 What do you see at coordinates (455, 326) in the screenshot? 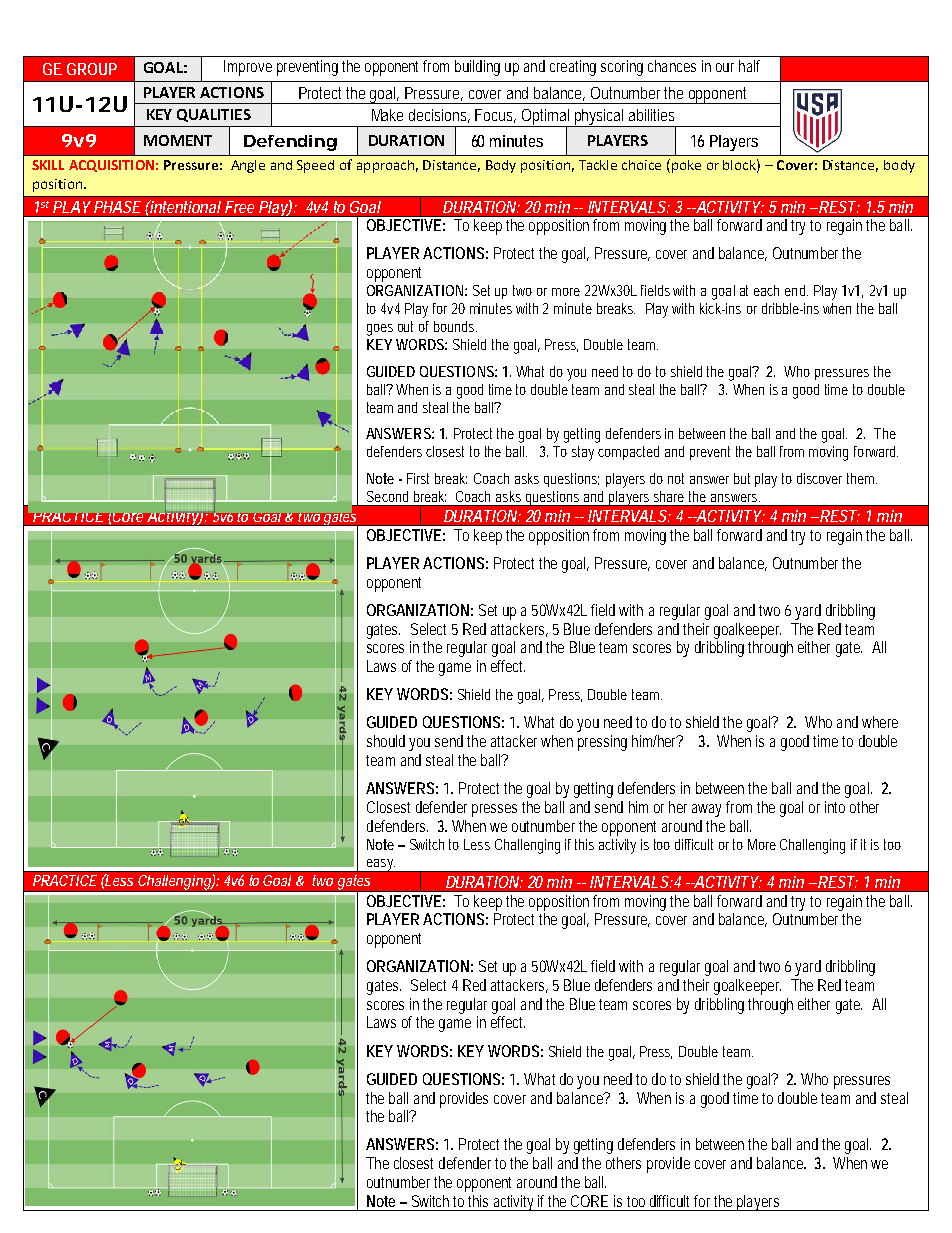
I see `bounds` at bounding box center [455, 326].
